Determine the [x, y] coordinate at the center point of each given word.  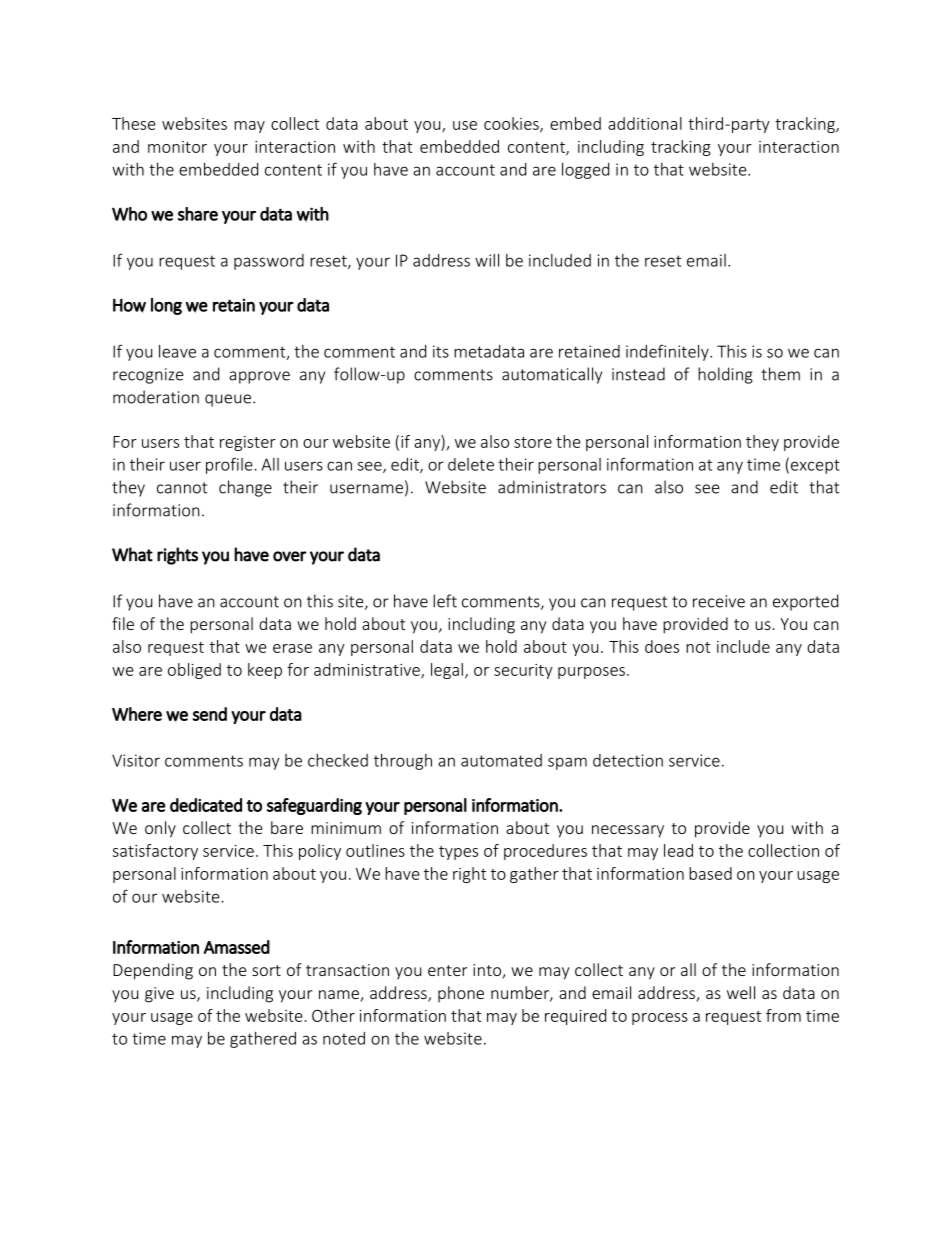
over [290, 556]
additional [645, 123]
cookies [512, 124]
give [159, 995]
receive [719, 601]
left [445, 601]
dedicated [206, 805]
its [441, 351]
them [781, 374]
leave [177, 351]
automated [501, 760]
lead [678, 850]
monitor [177, 147]
